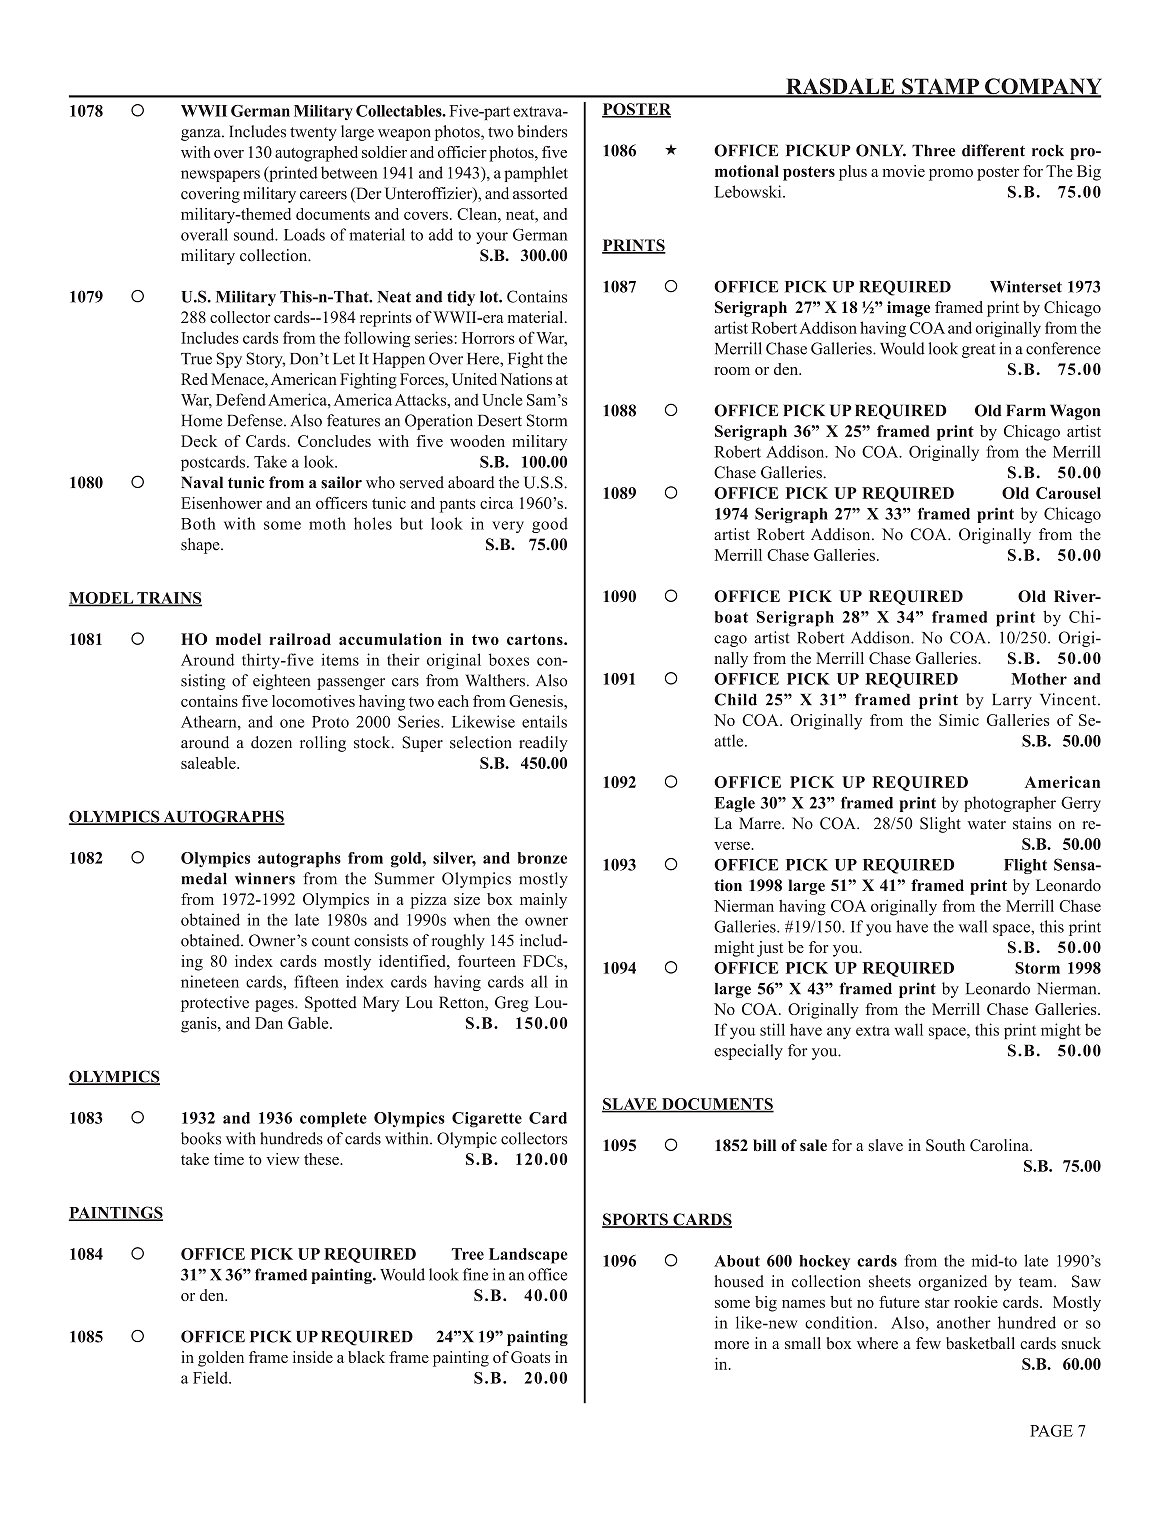  What do you see at coordinates (313, 1357) in the image?
I see `inside` at bounding box center [313, 1357].
